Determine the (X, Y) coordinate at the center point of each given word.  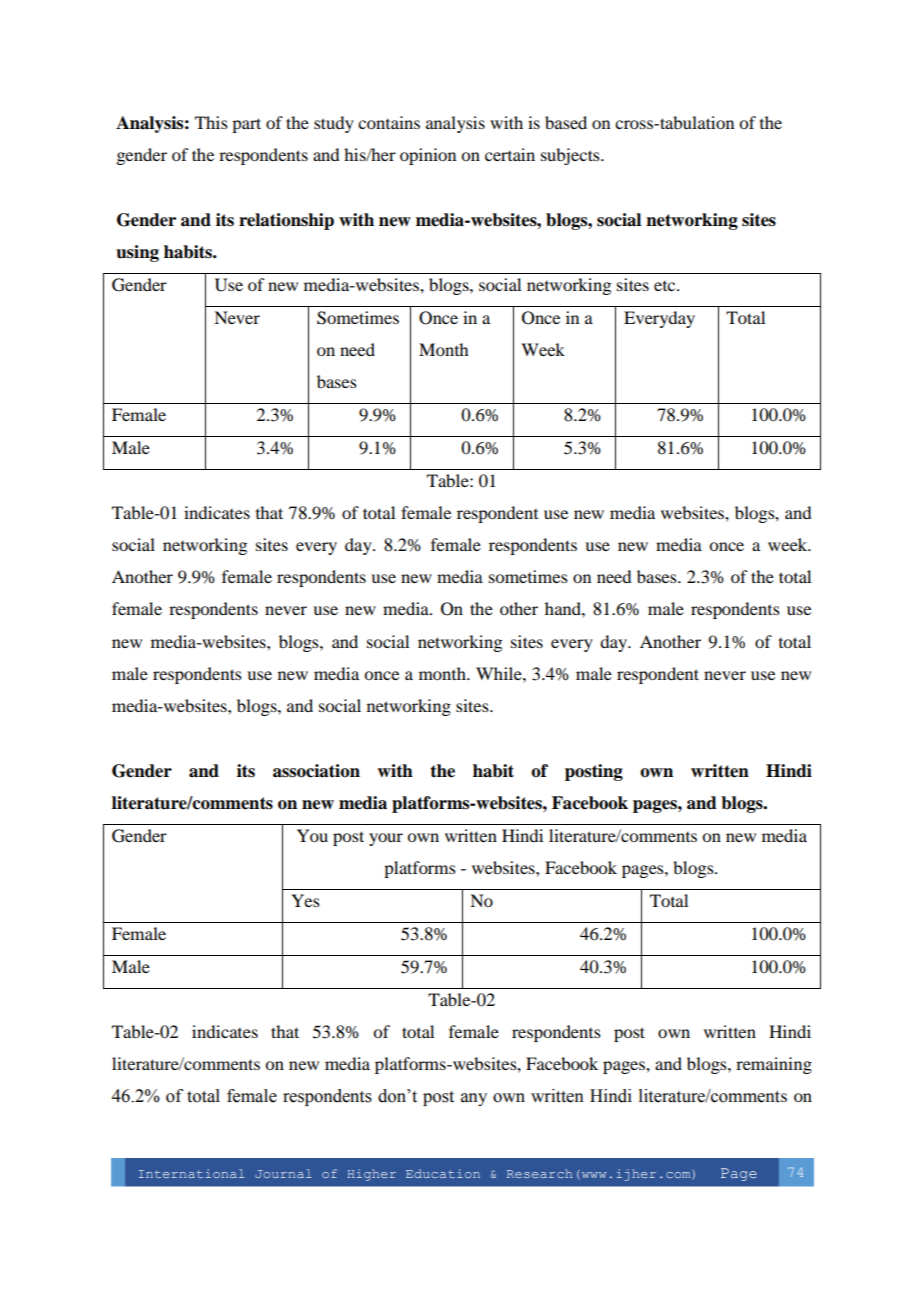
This (211, 122)
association (316, 771)
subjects (571, 156)
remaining (774, 1065)
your (386, 839)
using (137, 253)
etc (666, 286)
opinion (428, 156)
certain (510, 154)
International (192, 1173)
